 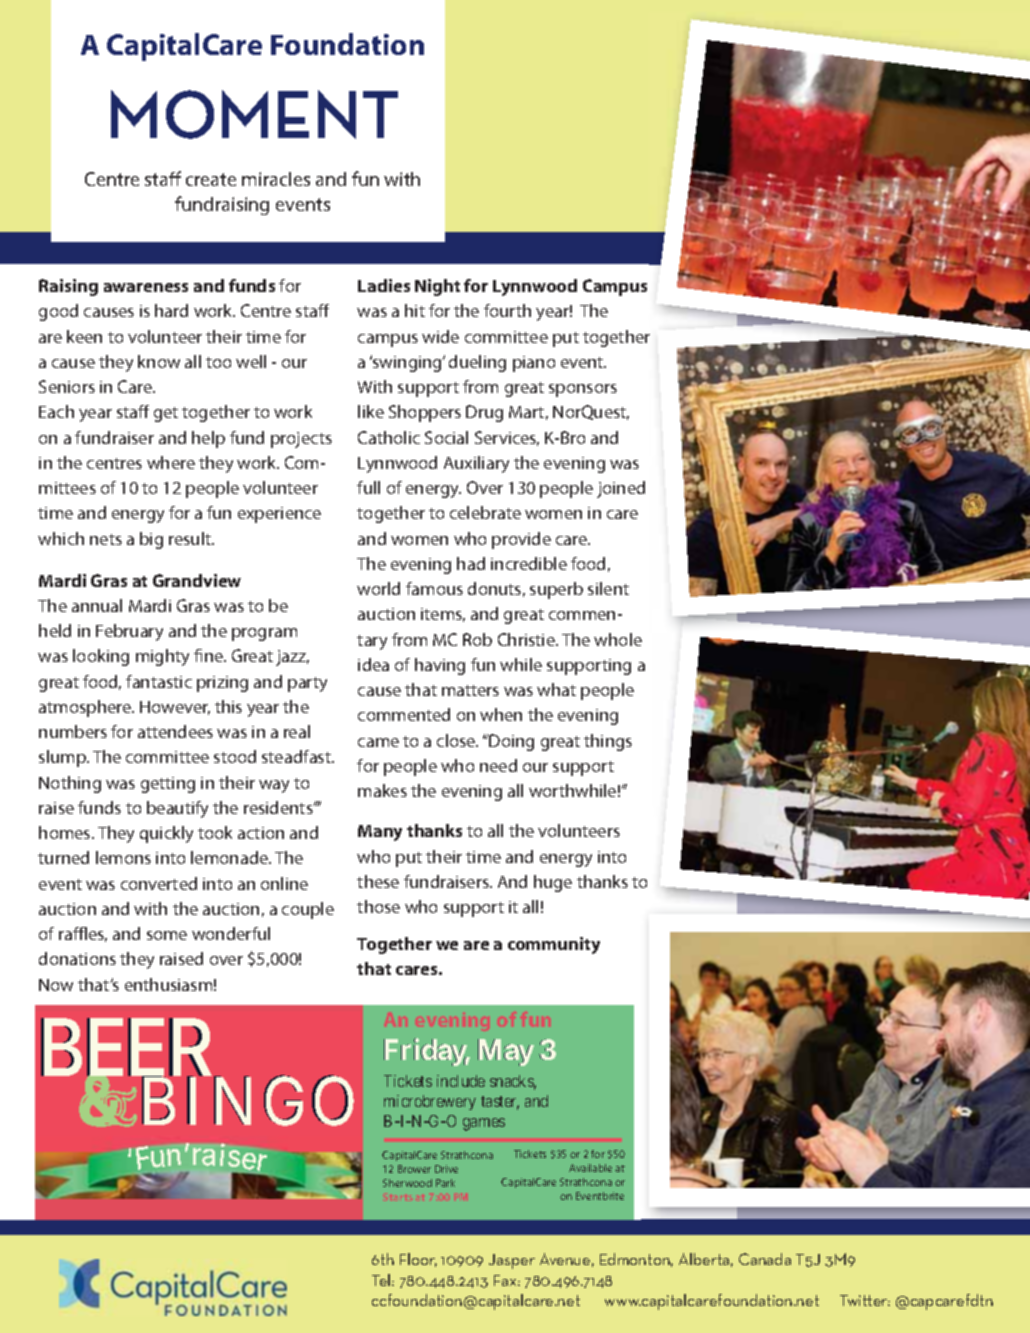 What do you see at coordinates (507, 310) in the screenshot?
I see `fourth` at bounding box center [507, 310].
